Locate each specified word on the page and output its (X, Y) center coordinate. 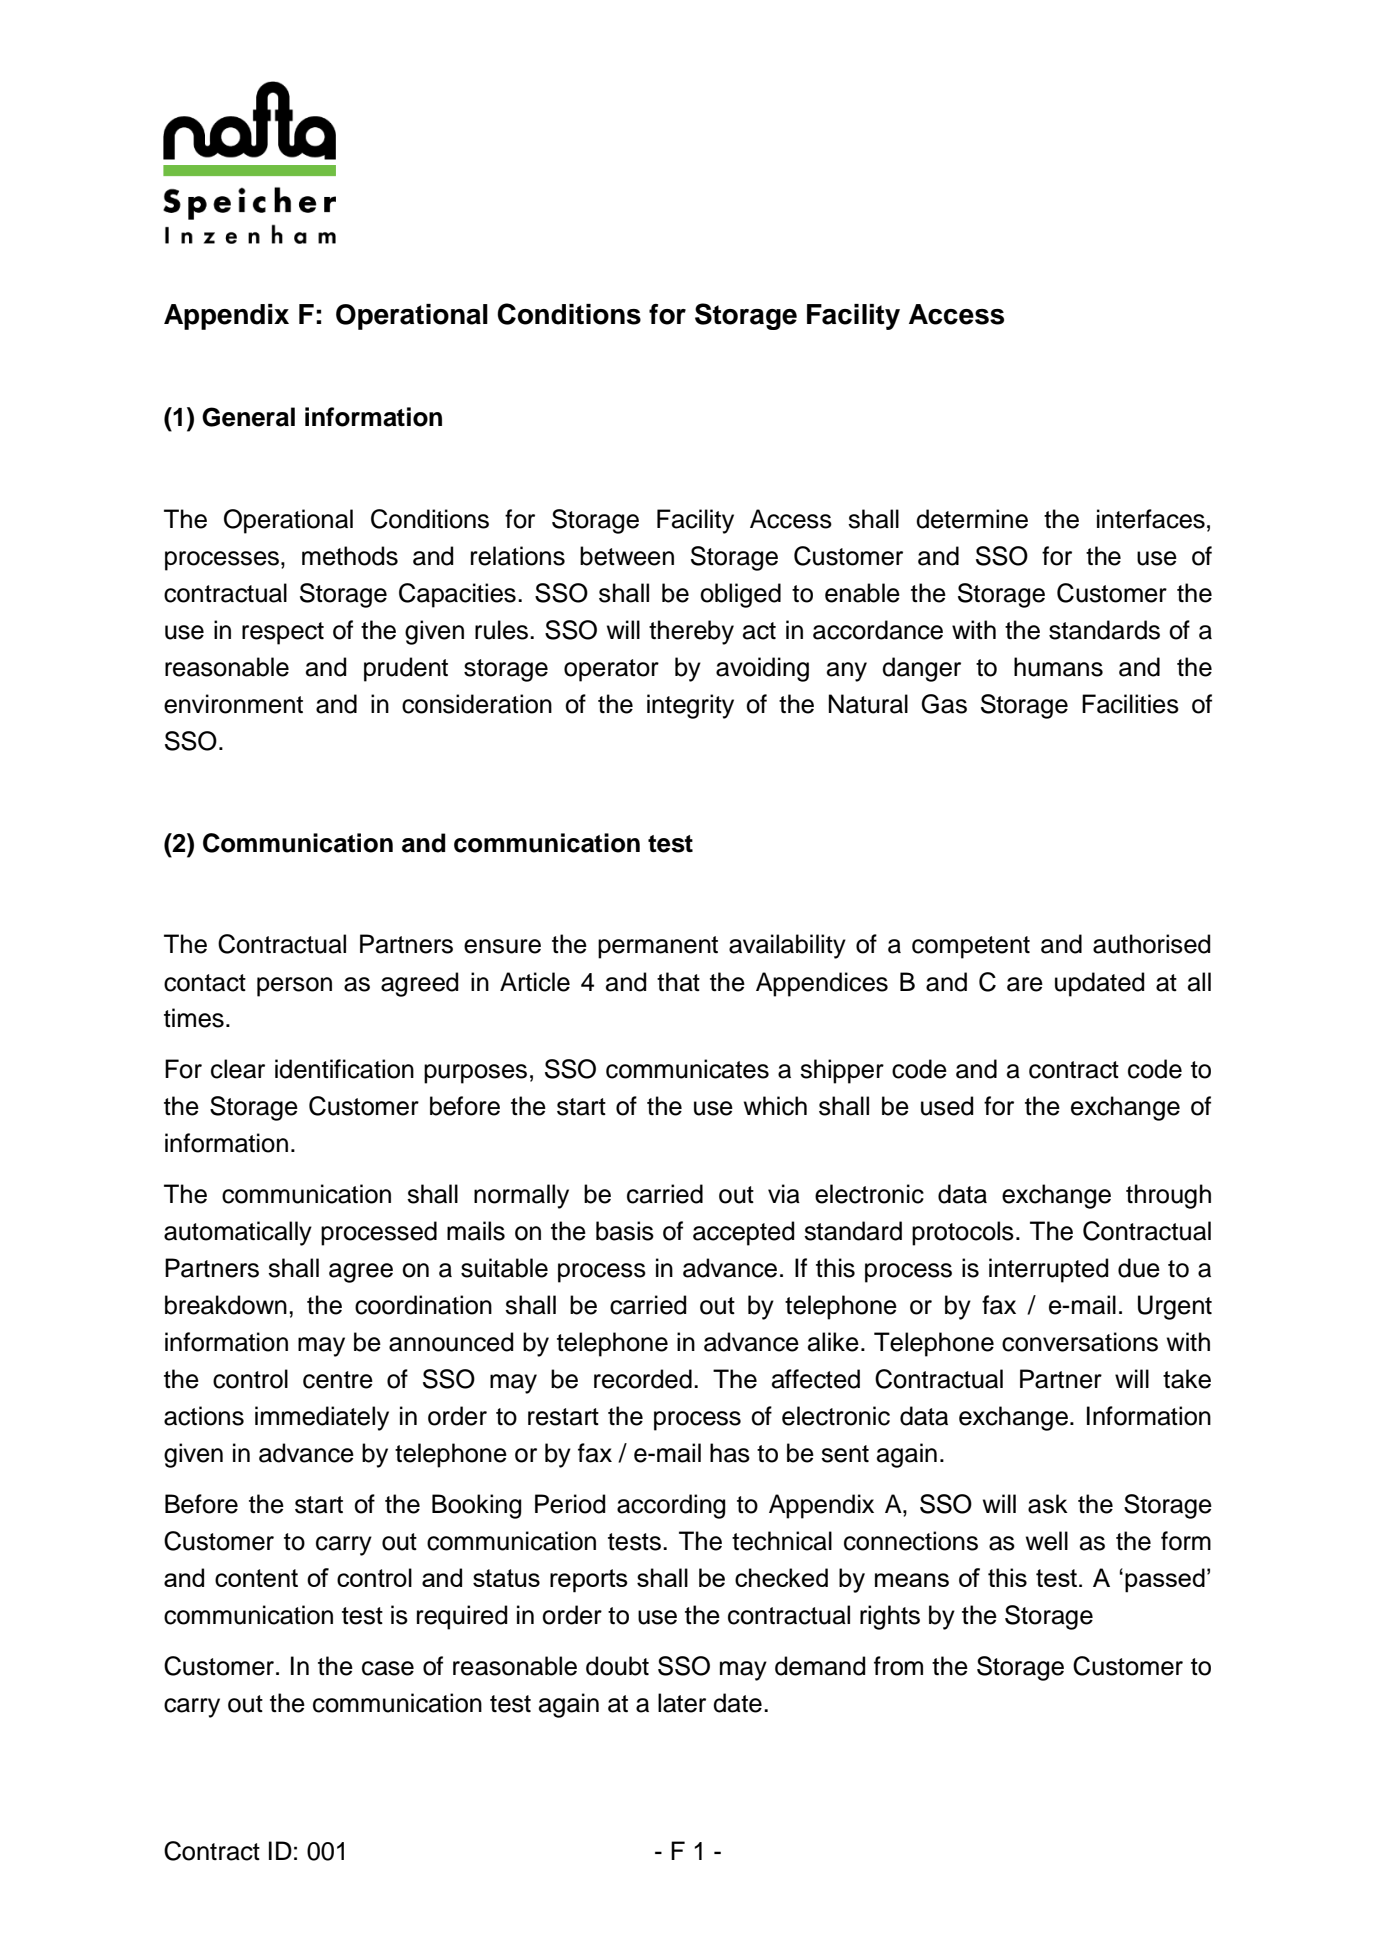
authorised (1151, 944)
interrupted (1048, 1270)
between (627, 556)
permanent (658, 947)
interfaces (1151, 519)
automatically (238, 1233)
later (682, 1703)
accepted (743, 1233)
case (388, 1668)
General (248, 417)
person (294, 987)
